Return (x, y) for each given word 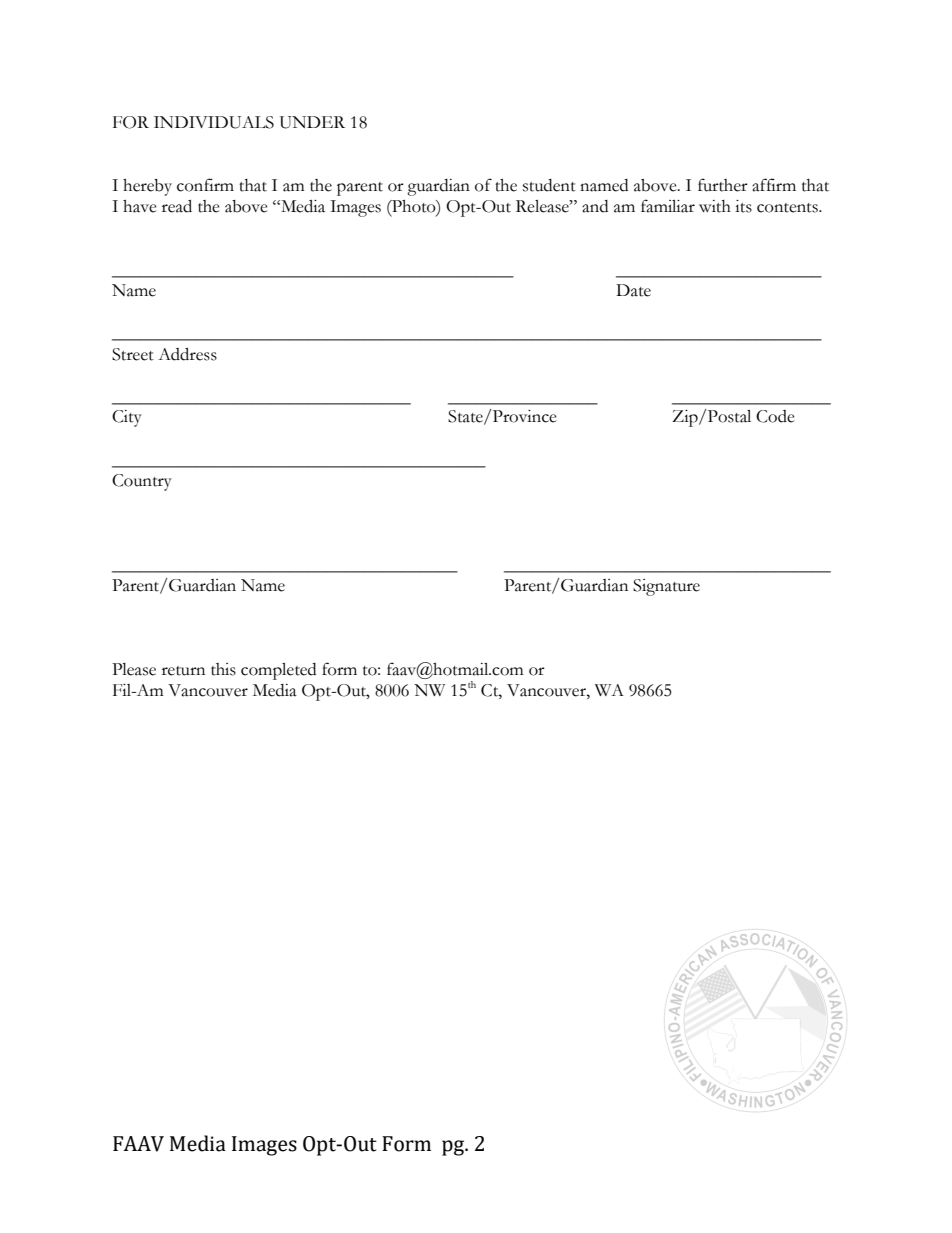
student (549, 185)
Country (142, 482)
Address (187, 354)
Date (633, 290)
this (223, 669)
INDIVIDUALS (214, 122)
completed (278, 671)
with (715, 206)
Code (775, 416)
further (723, 185)
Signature (666, 587)
